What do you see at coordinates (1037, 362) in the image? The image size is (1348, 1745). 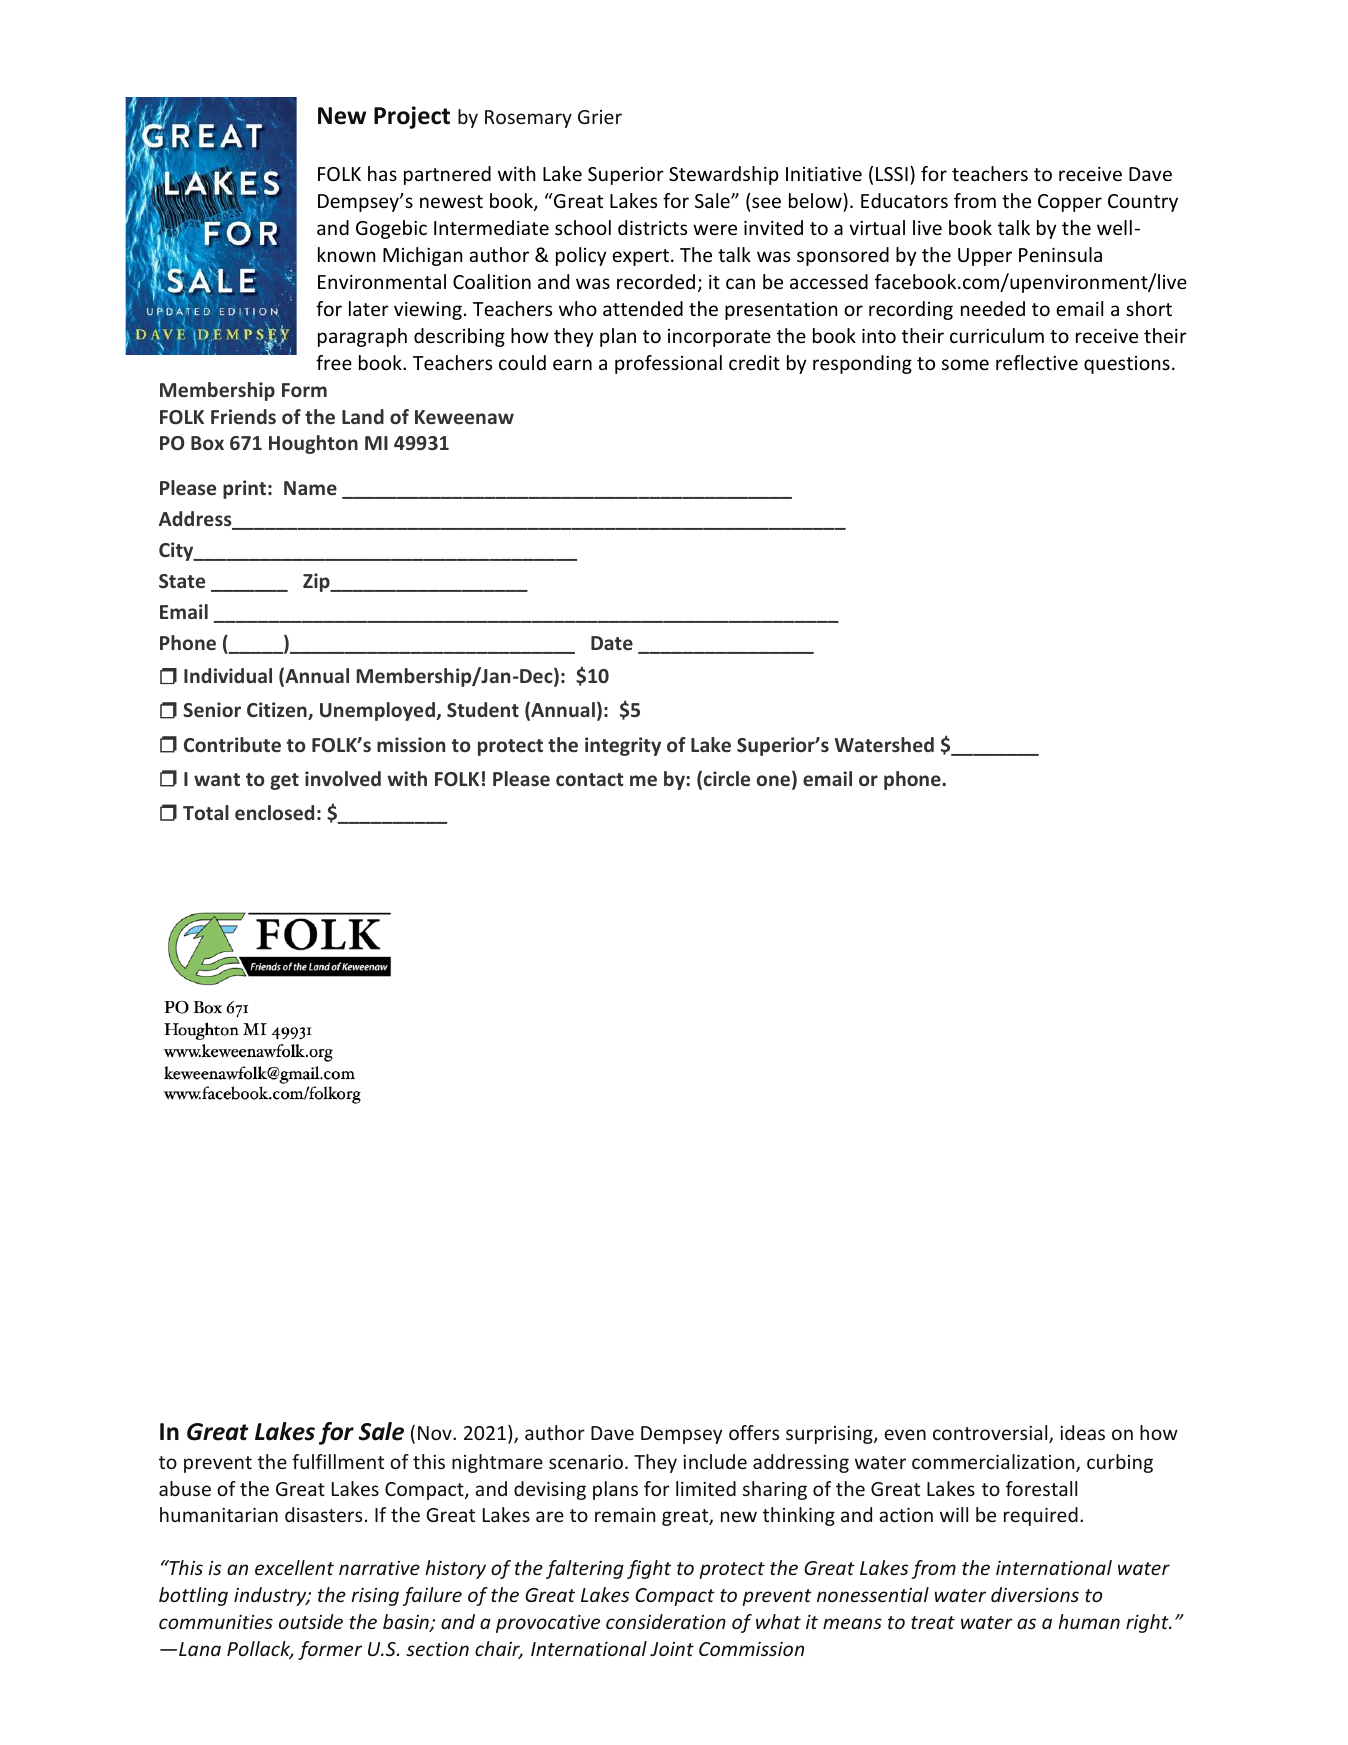 I see `reflective` at bounding box center [1037, 362].
